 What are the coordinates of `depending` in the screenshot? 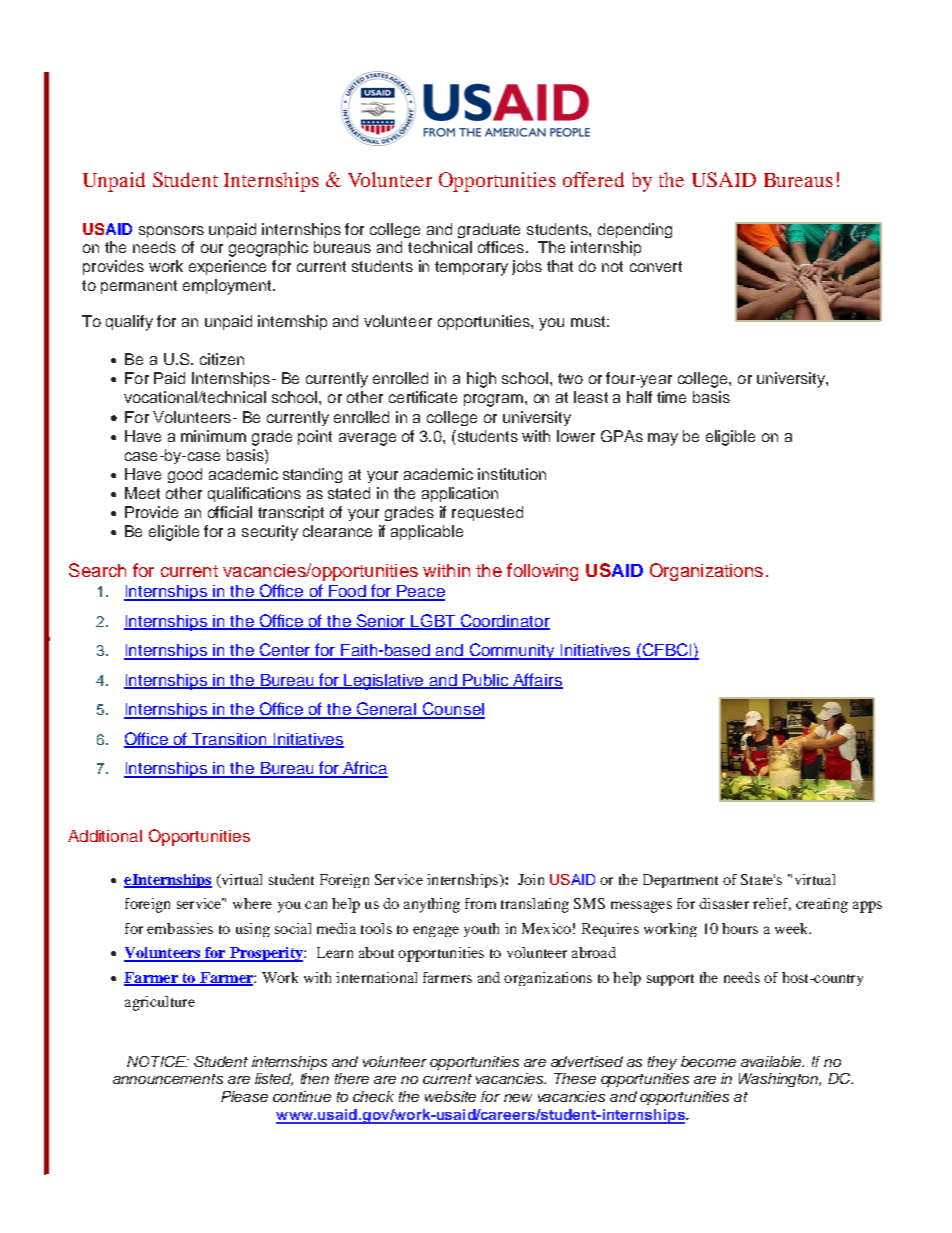 It's located at (635, 230).
